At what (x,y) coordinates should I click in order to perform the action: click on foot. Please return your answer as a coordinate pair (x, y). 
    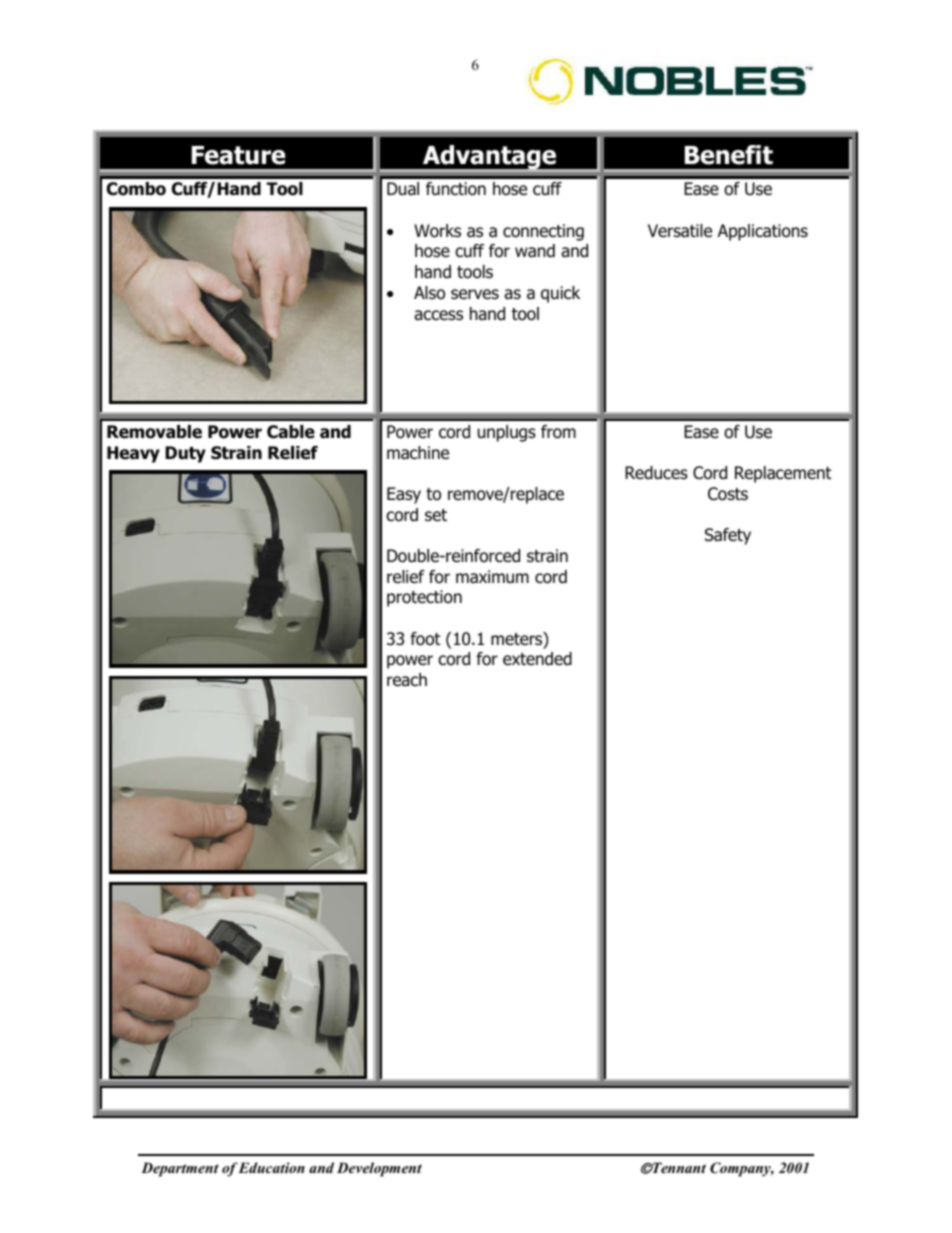
    Looking at the image, I should click on (425, 639).
